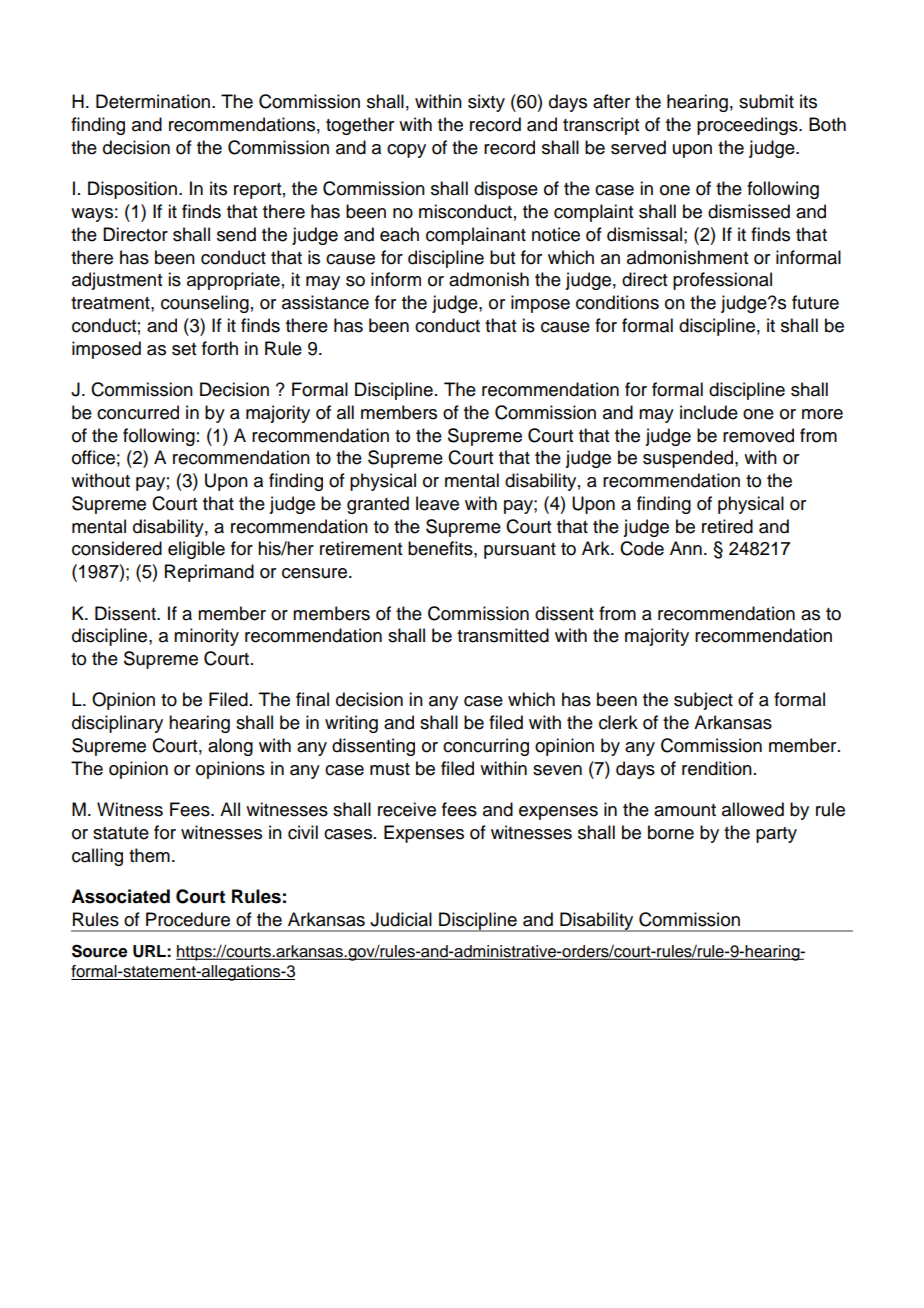  Describe the element at coordinates (486, 103) in the screenshot. I see `sixty` at that location.
